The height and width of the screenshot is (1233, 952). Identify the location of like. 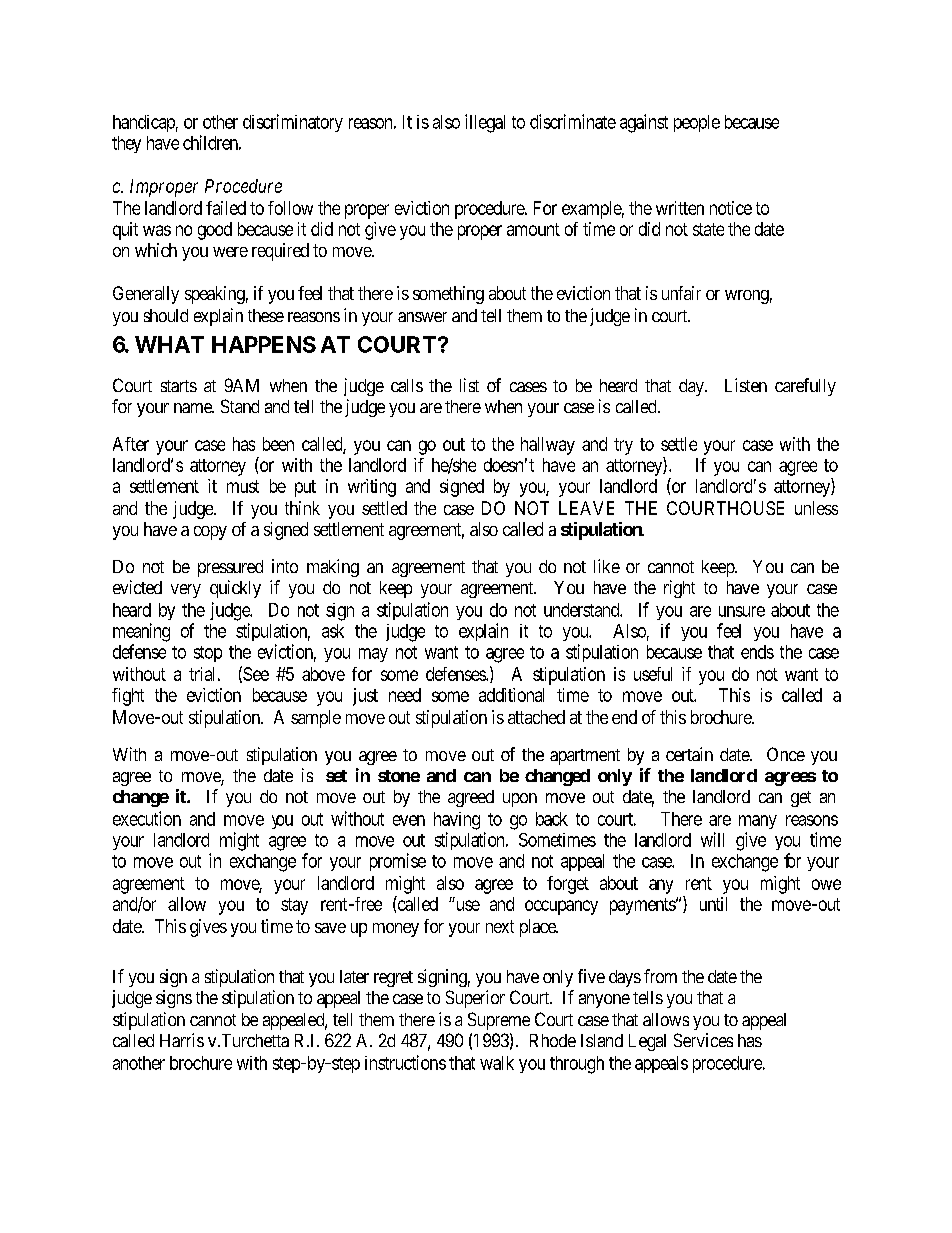
(607, 566).
